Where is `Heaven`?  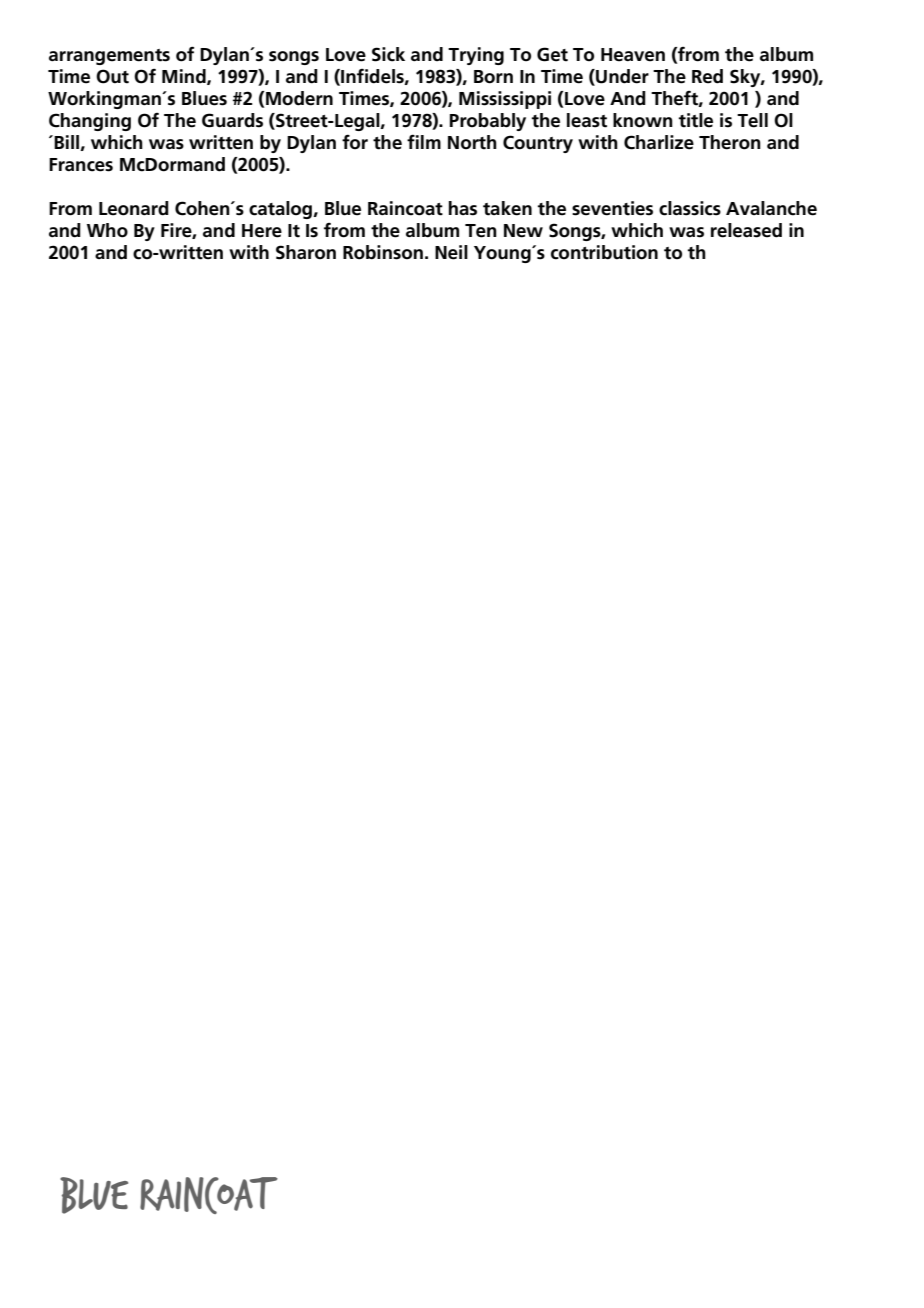
Heaven is located at coordinates (633, 55).
